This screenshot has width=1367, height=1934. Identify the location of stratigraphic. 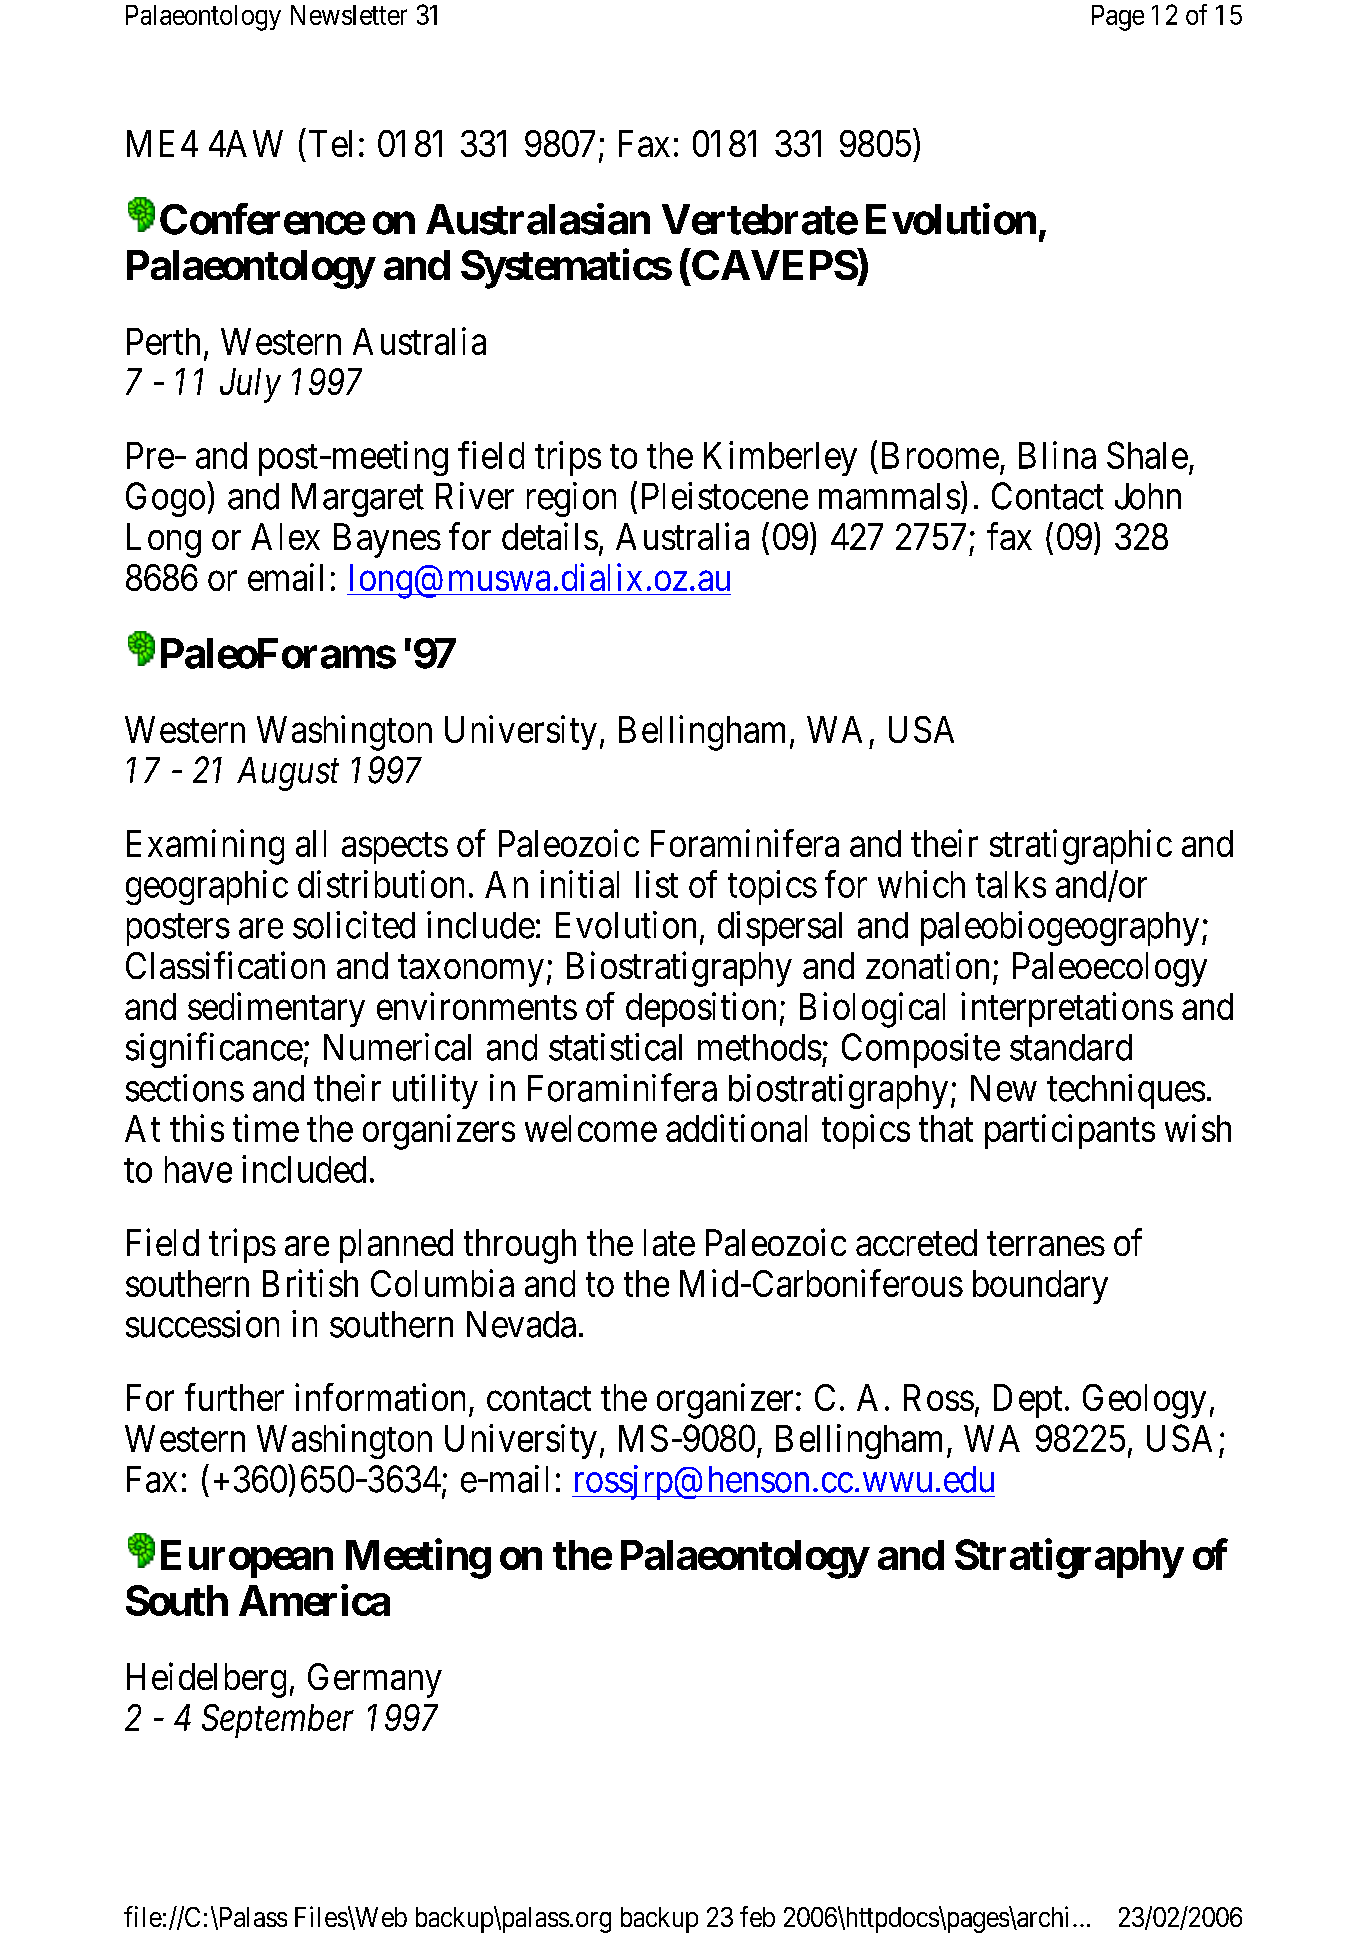
(1081, 847).
